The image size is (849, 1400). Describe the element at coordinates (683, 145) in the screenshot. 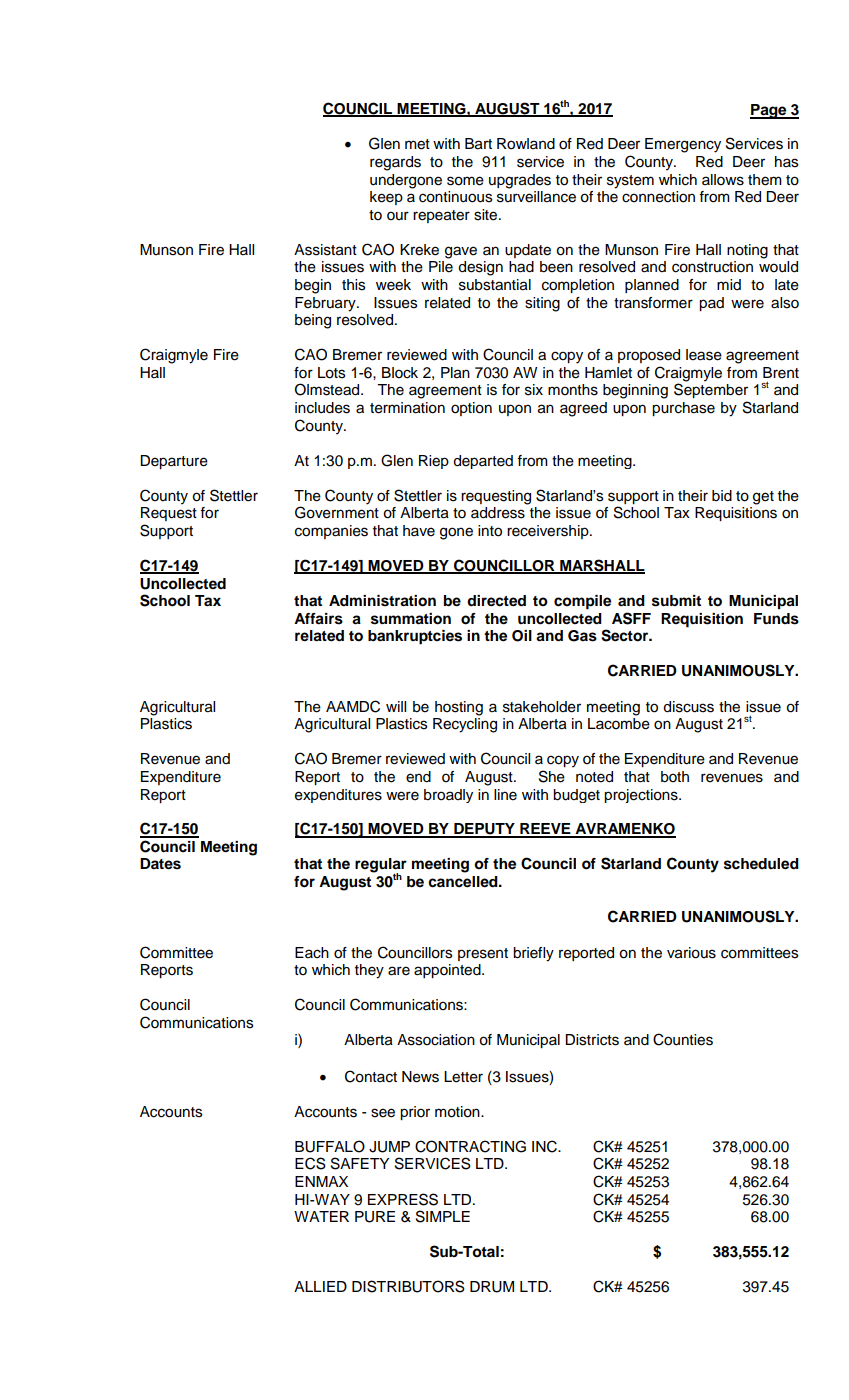

I see `Emergency` at that location.
